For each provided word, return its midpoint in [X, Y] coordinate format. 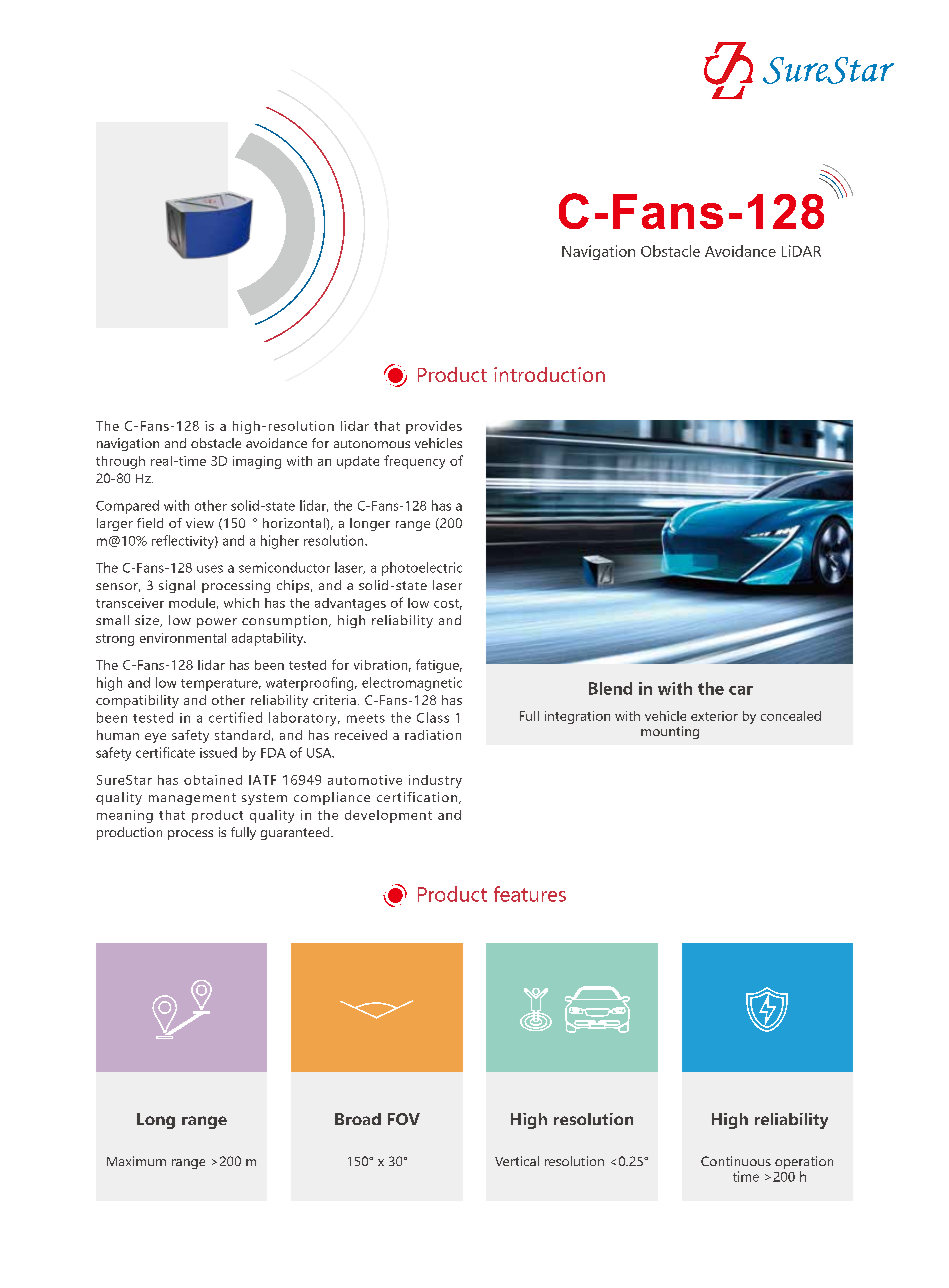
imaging [257, 462]
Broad [358, 1119]
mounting [670, 732]
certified [235, 717]
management [192, 799]
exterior [714, 716]
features [530, 894]
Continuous [736, 1161]
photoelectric [422, 569]
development [388, 816]
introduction [549, 374]
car [741, 690]
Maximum [136, 1161]
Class [433, 717]
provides [434, 427]
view [200, 523]
